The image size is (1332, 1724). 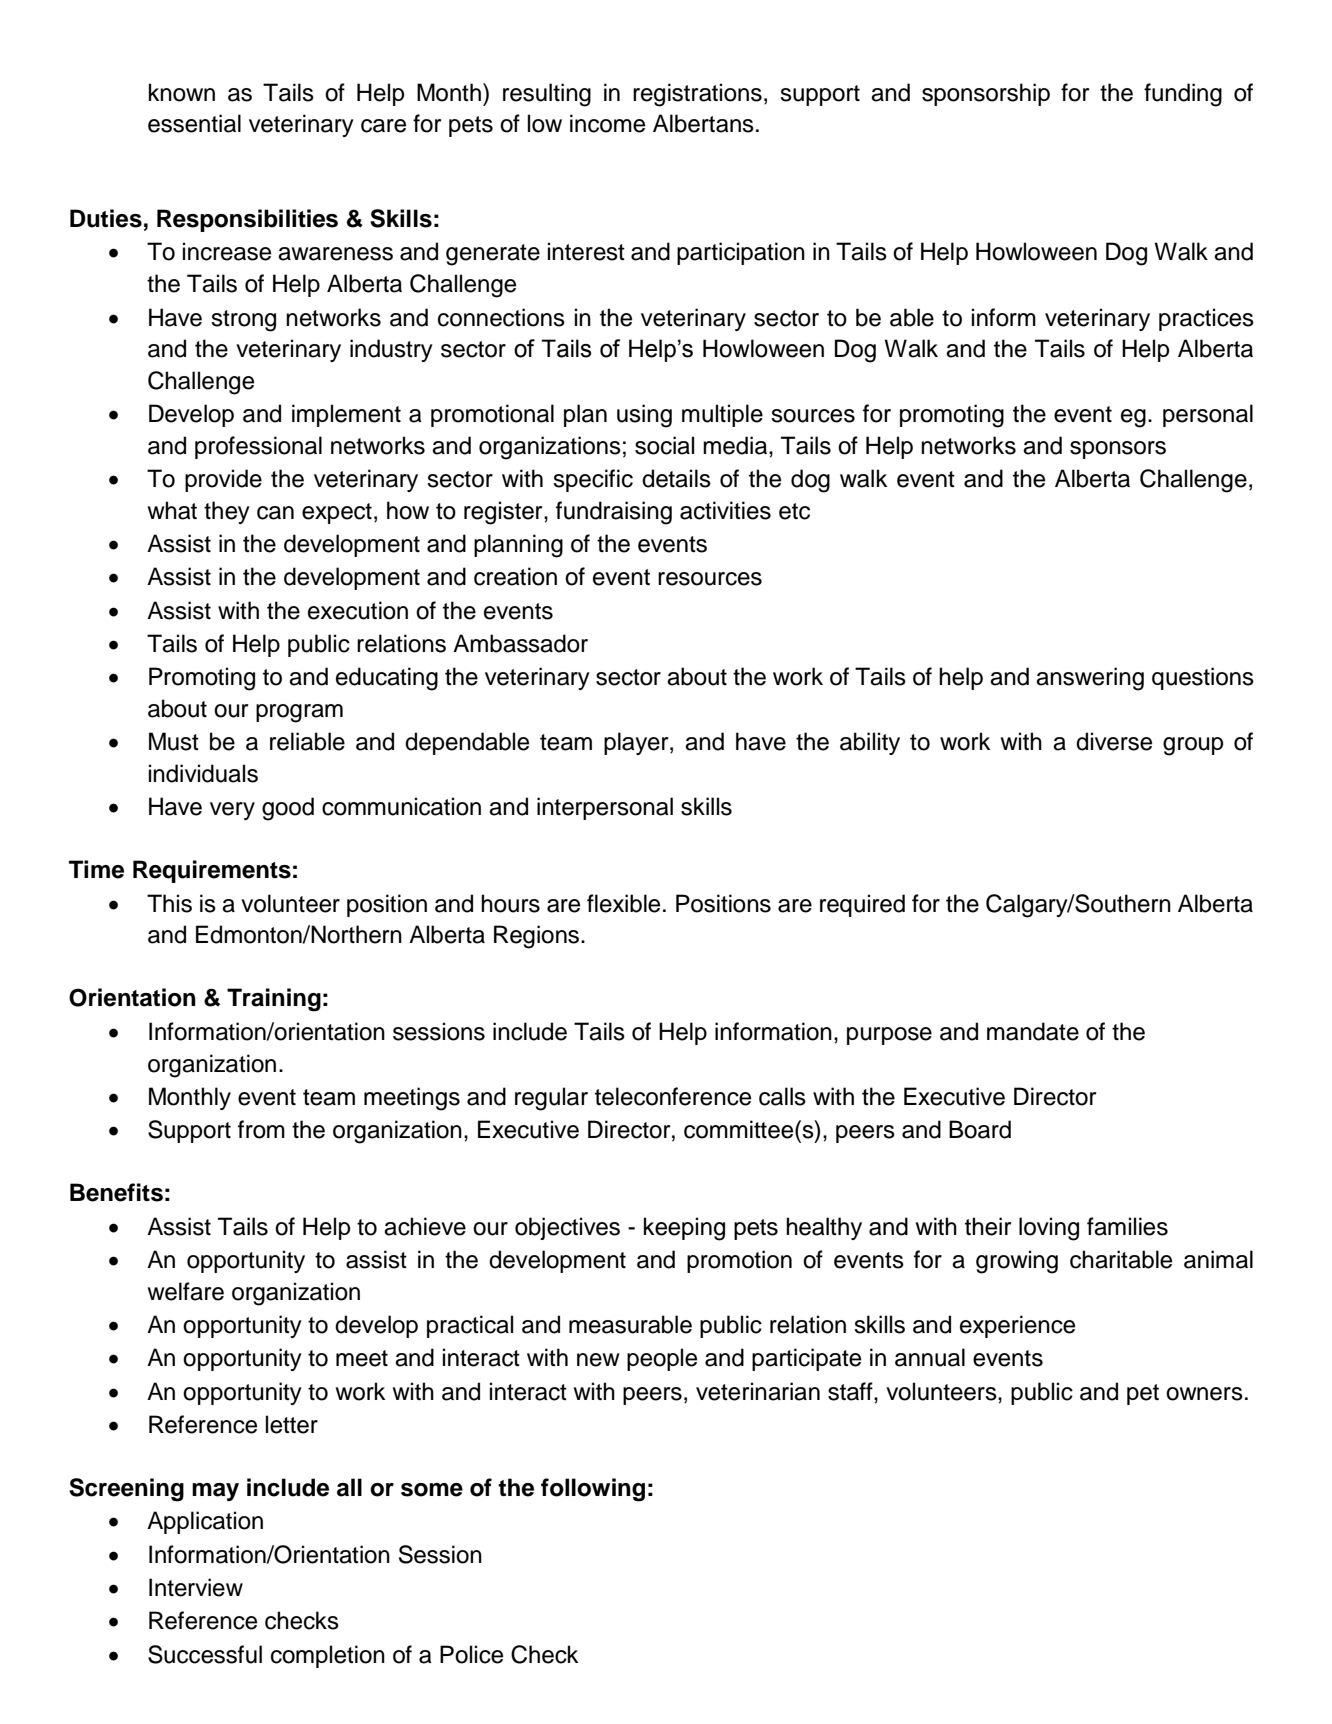 I want to click on income, so click(x=607, y=123).
